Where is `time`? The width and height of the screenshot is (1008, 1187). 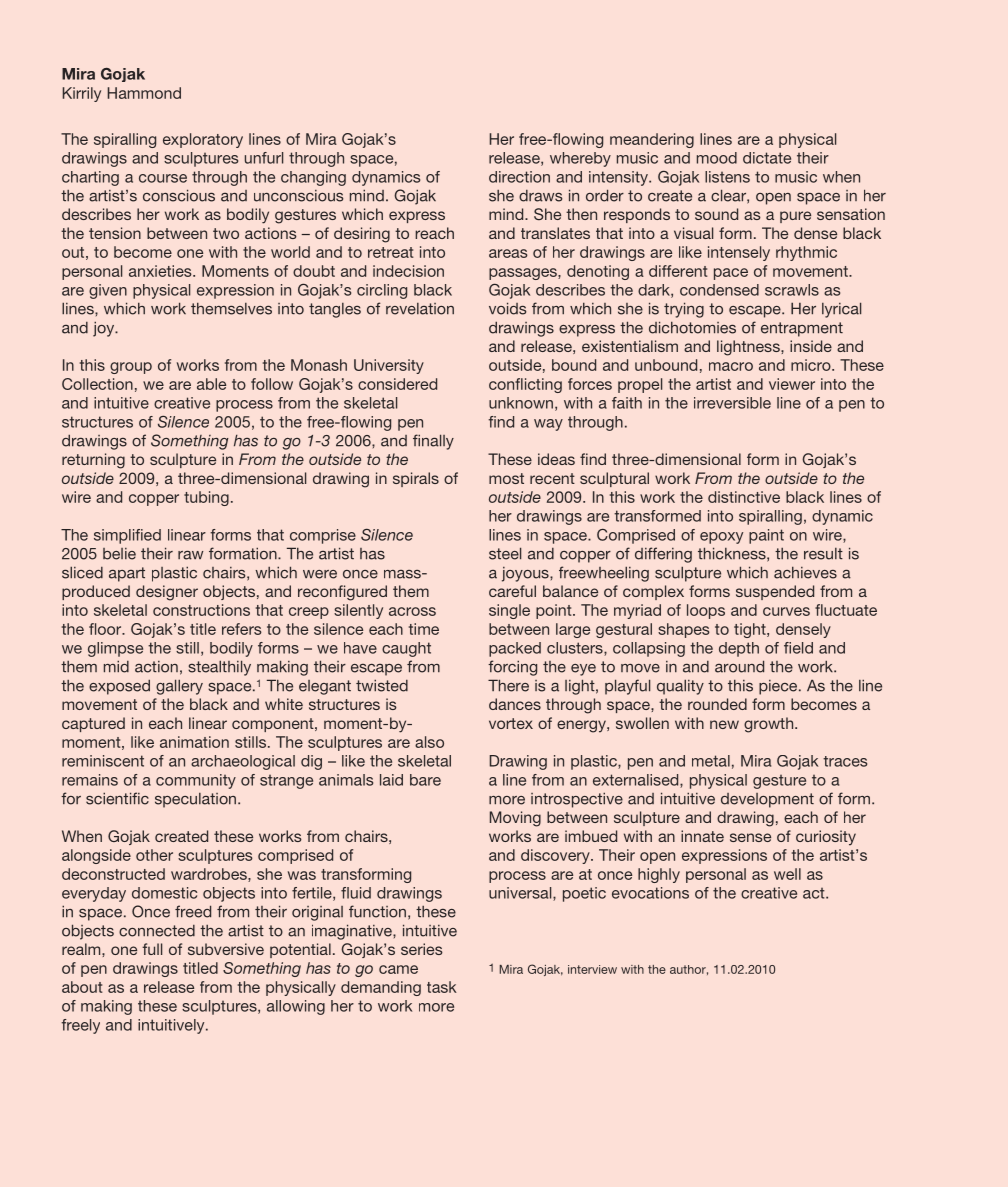
time is located at coordinates (424, 629).
